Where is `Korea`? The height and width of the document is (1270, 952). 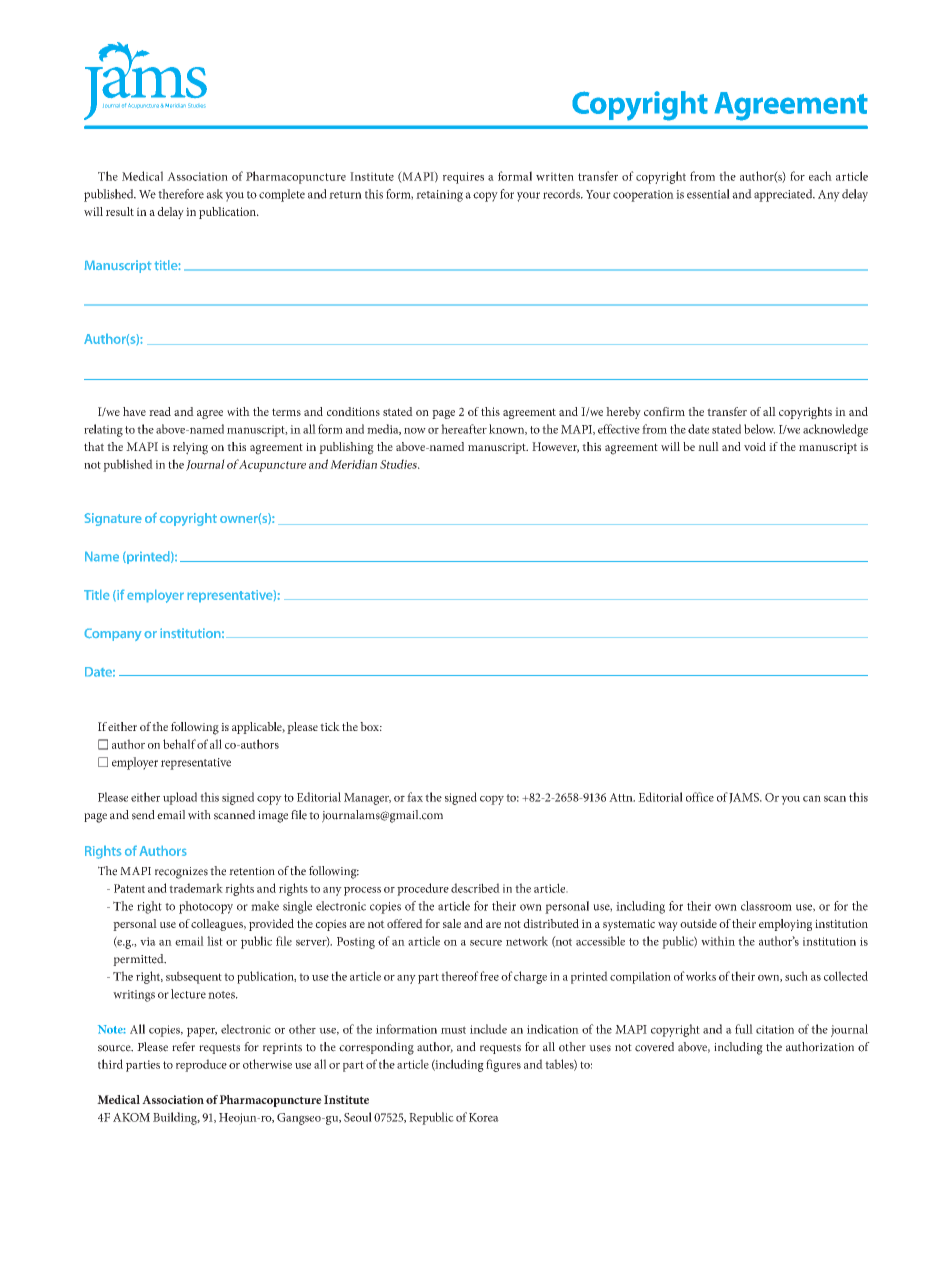 Korea is located at coordinates (484, 1117).
